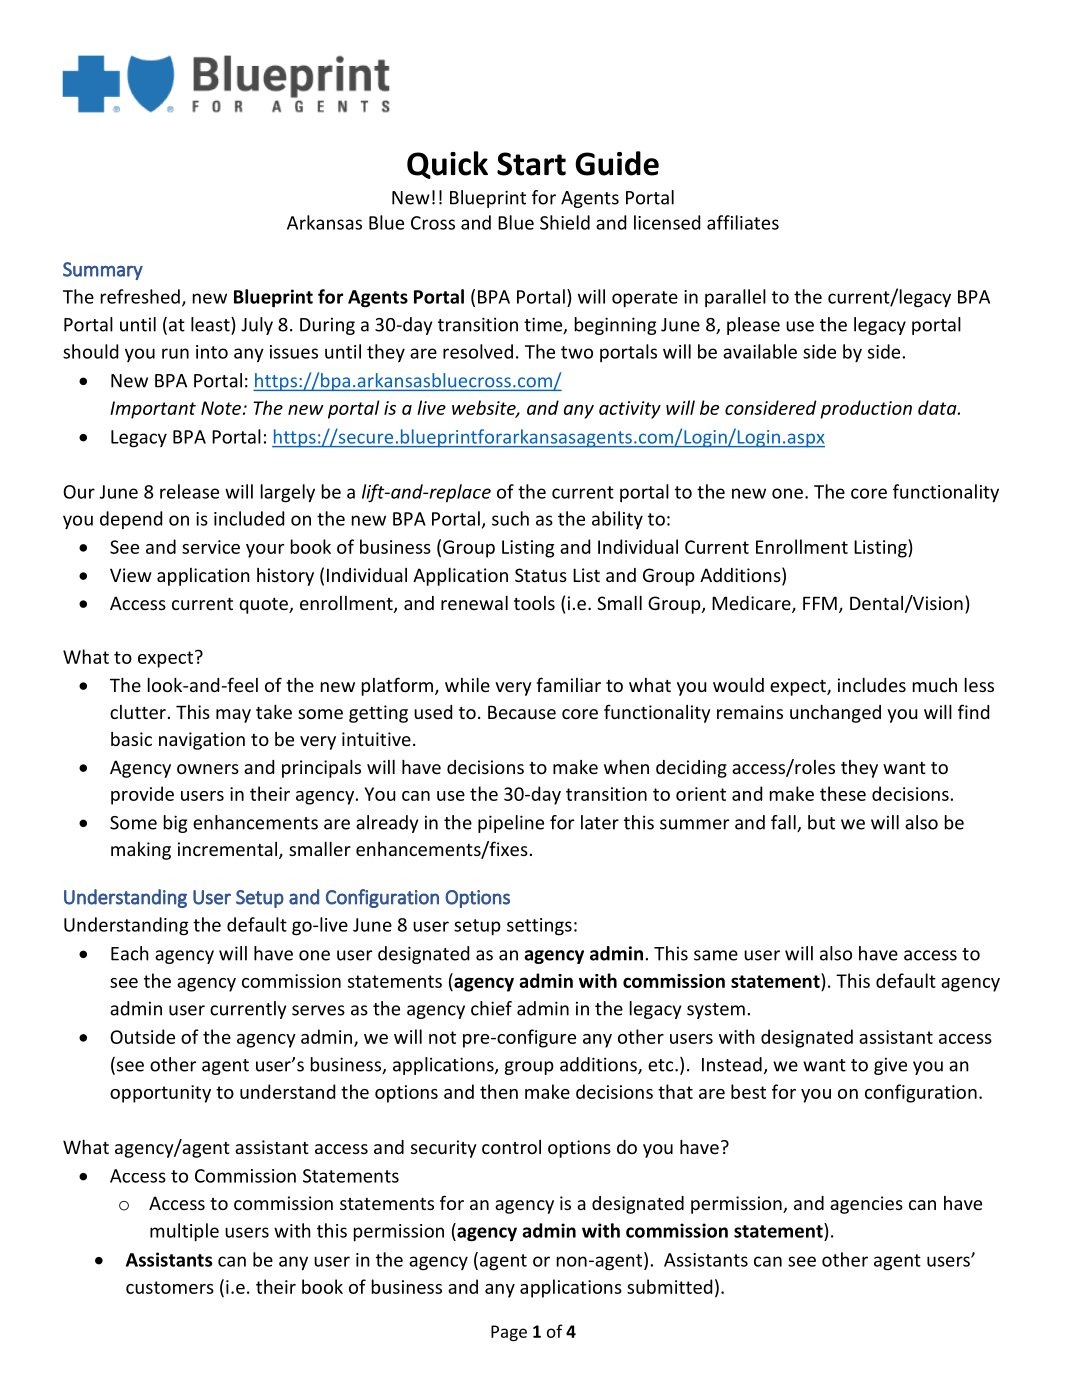 The width and height of the page is (1066, 1379). I want to click on unchanged, so click(835, 714).
